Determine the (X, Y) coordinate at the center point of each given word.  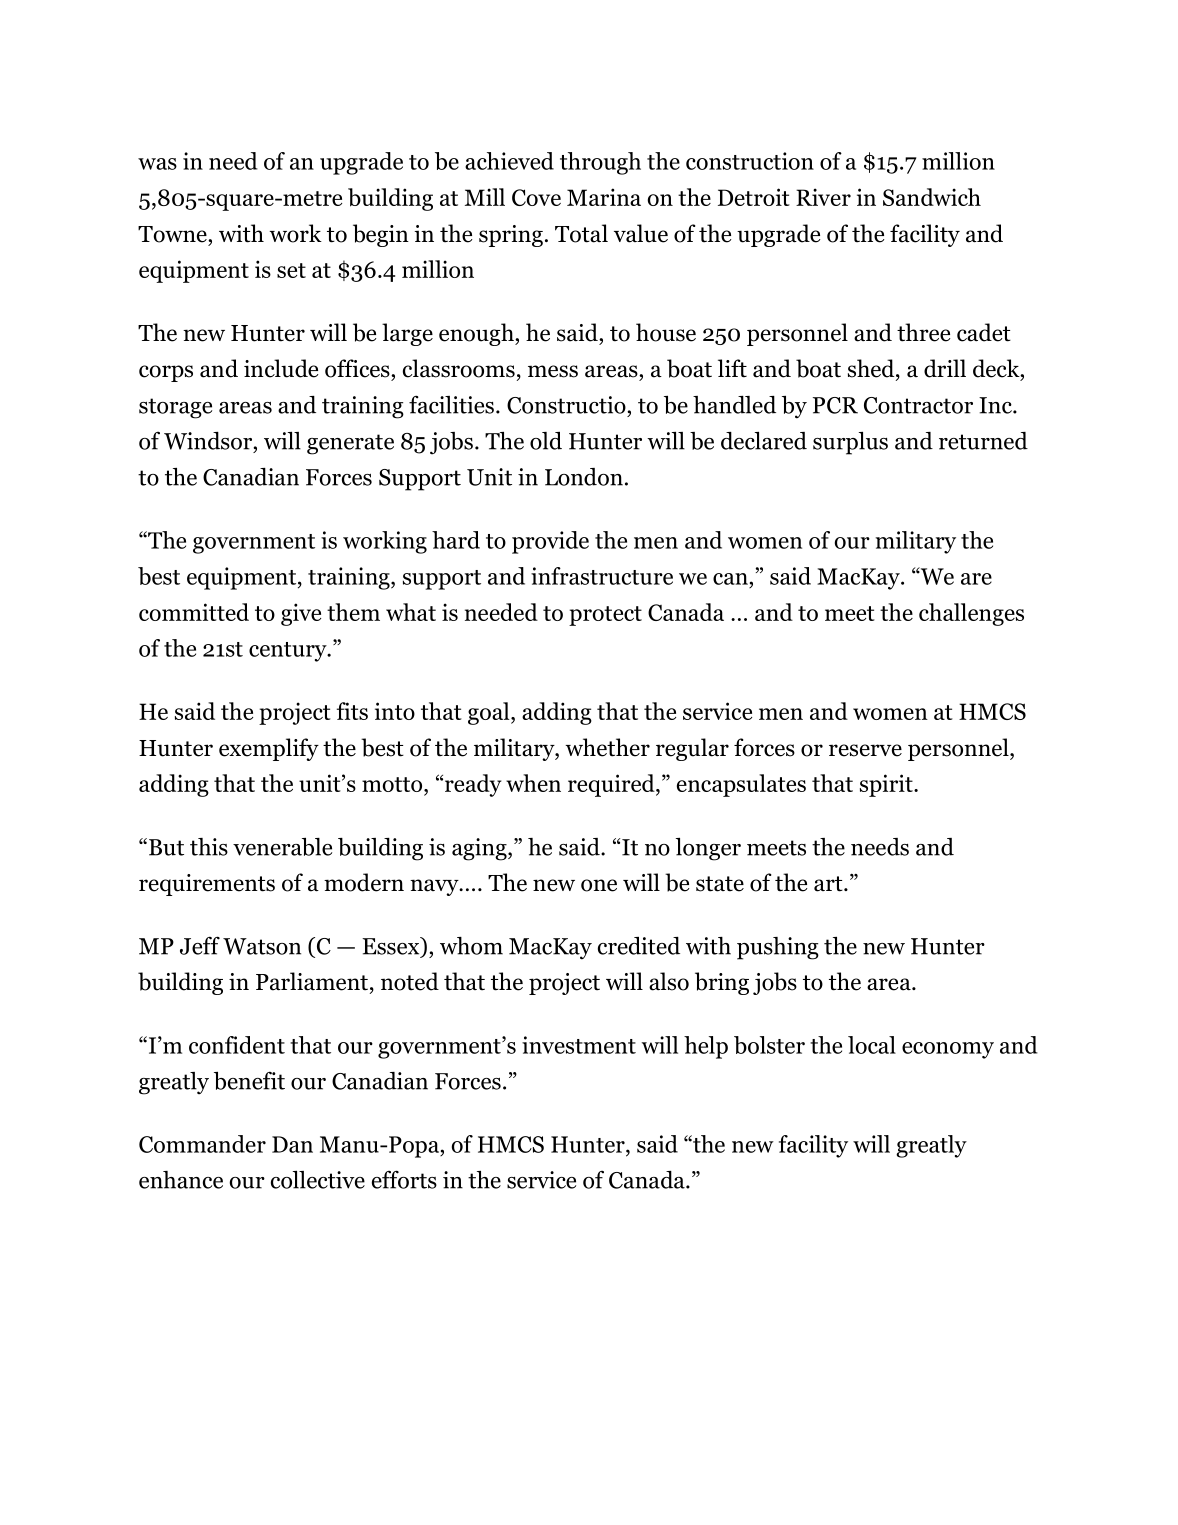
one (599, 885)
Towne (173, 234)
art (829, 884)
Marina (604, 197)
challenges (971, 614)
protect (605, 616)
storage (175, 408)
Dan (292, 1144)
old (546, 441)
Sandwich (932, 197)
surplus (850, 443)
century (289, 652)
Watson (262, 946)
